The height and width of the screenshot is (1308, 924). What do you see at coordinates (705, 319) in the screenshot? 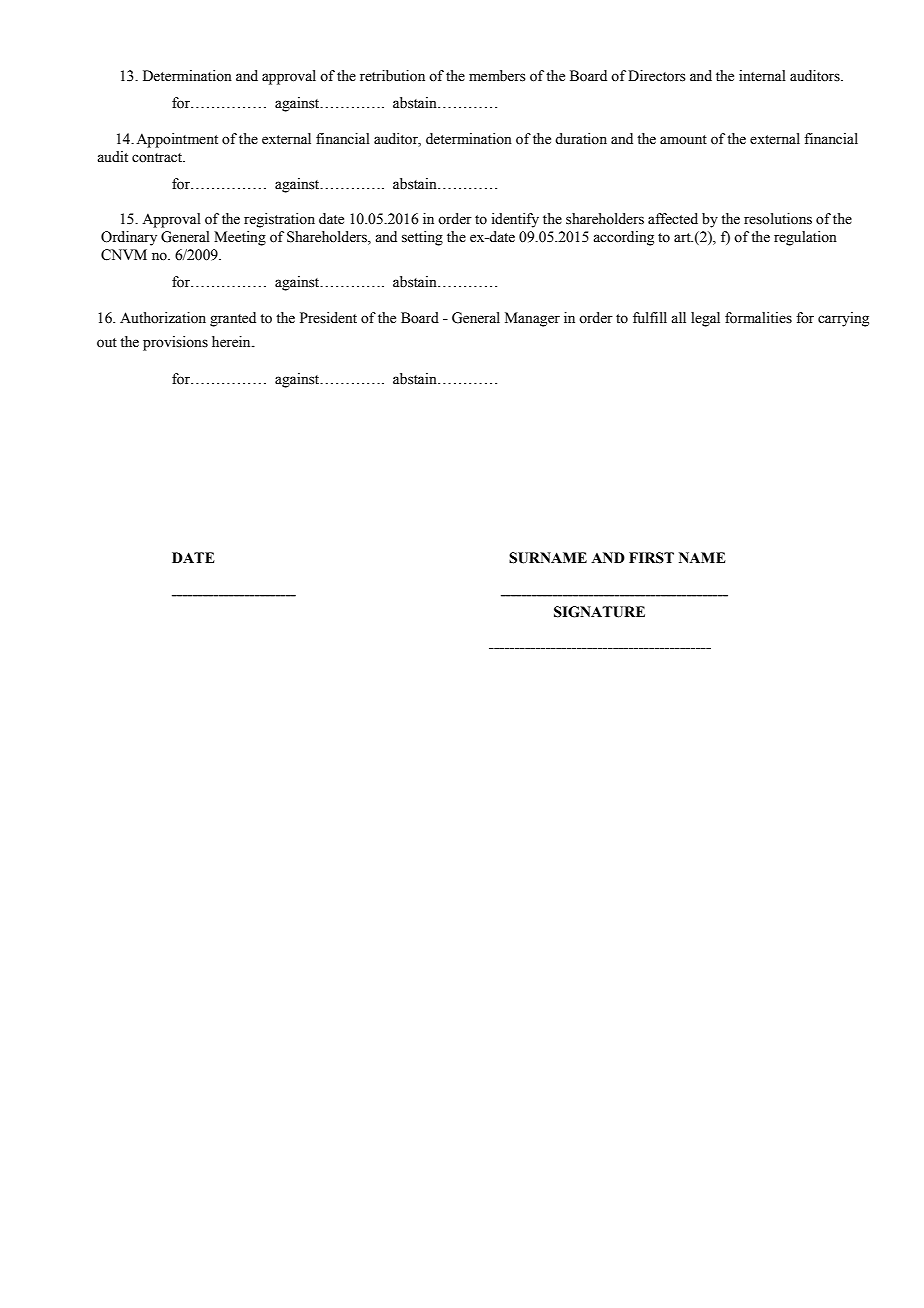
I see `legal` at bounding box center [705, 319].
